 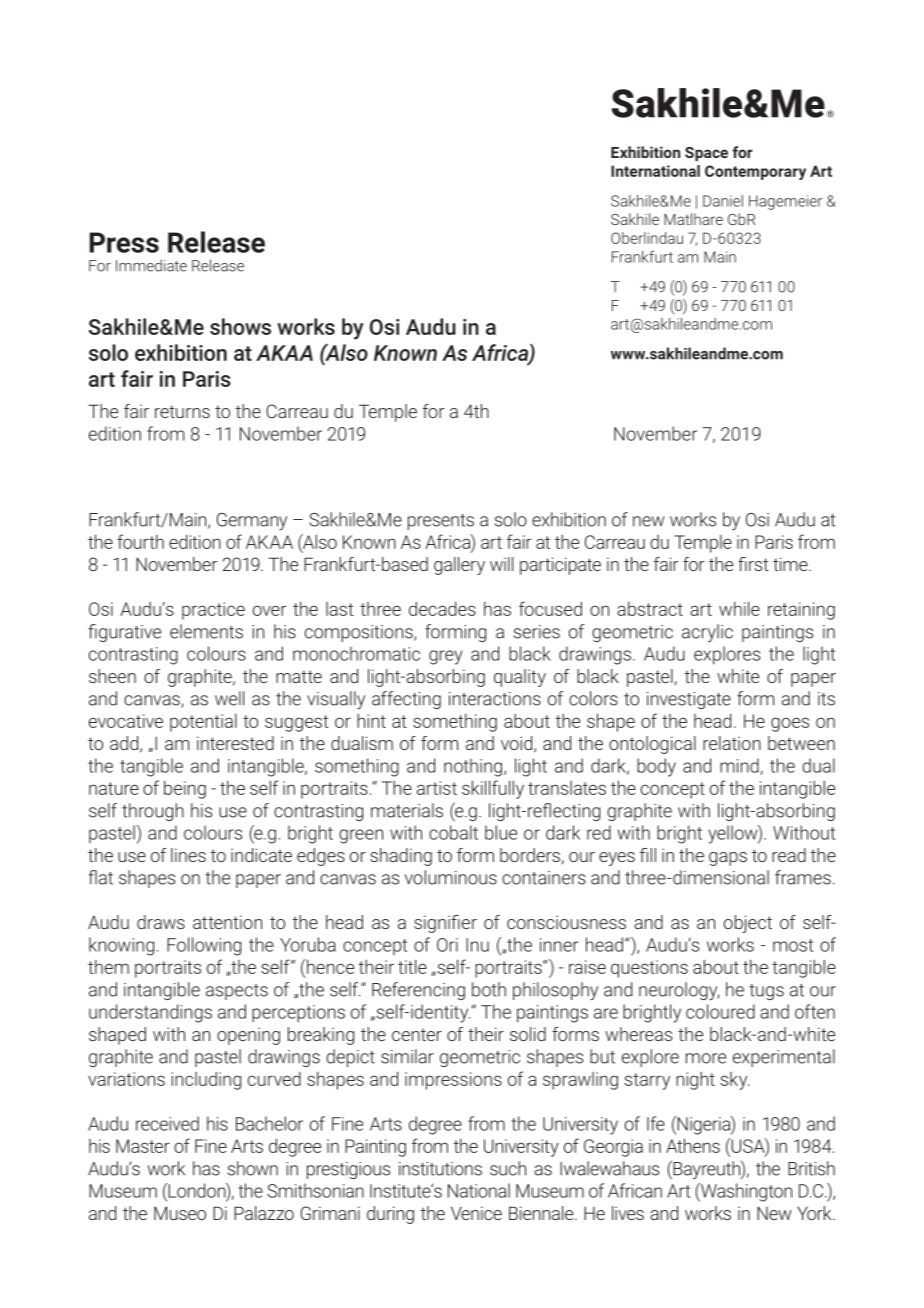 I want to click on lines, so click(x=188, y=855).
